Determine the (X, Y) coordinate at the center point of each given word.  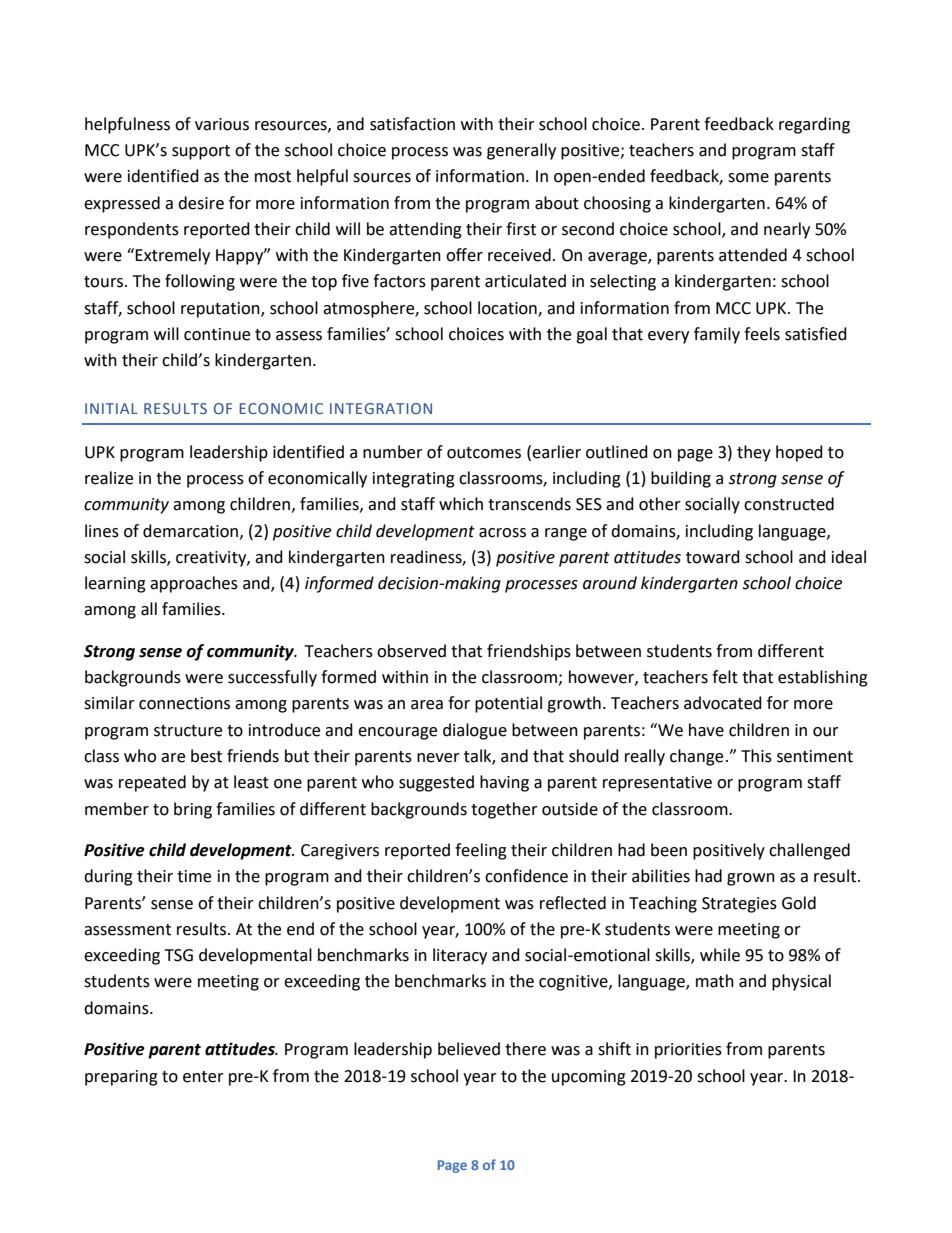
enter (203, 1077)
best (206, 756)
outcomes (484, 453)
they (754, 453)
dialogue (475, 731)
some (748, 178)
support (201, 152)
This (756, 756)
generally (521, 151)
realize (109, 478)
